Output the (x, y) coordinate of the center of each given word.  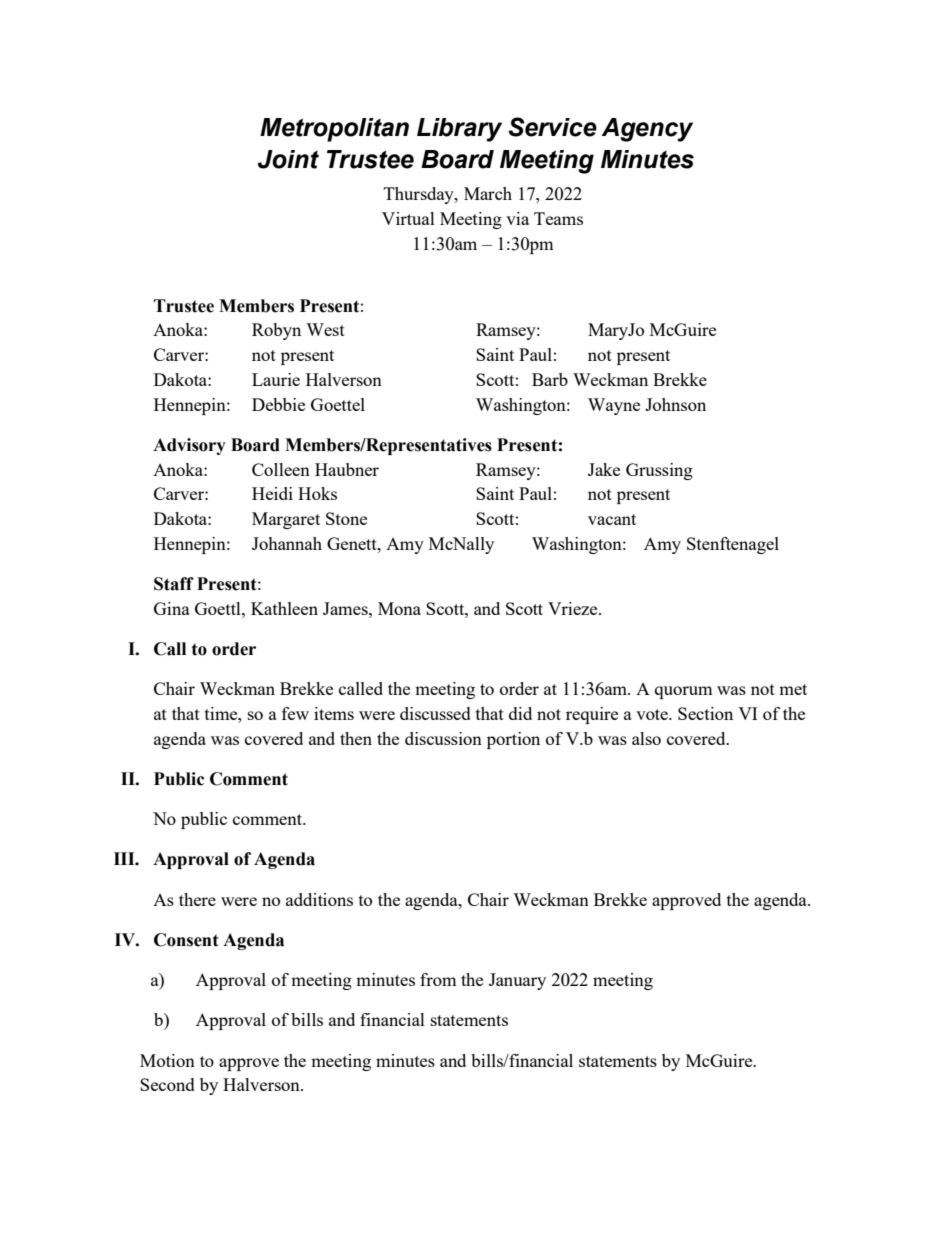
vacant (612, 519)
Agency (647, 130)
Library (459, 130)
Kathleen (284, 608)
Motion (167, 1060)
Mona (399, 608)
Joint (288, 159)
